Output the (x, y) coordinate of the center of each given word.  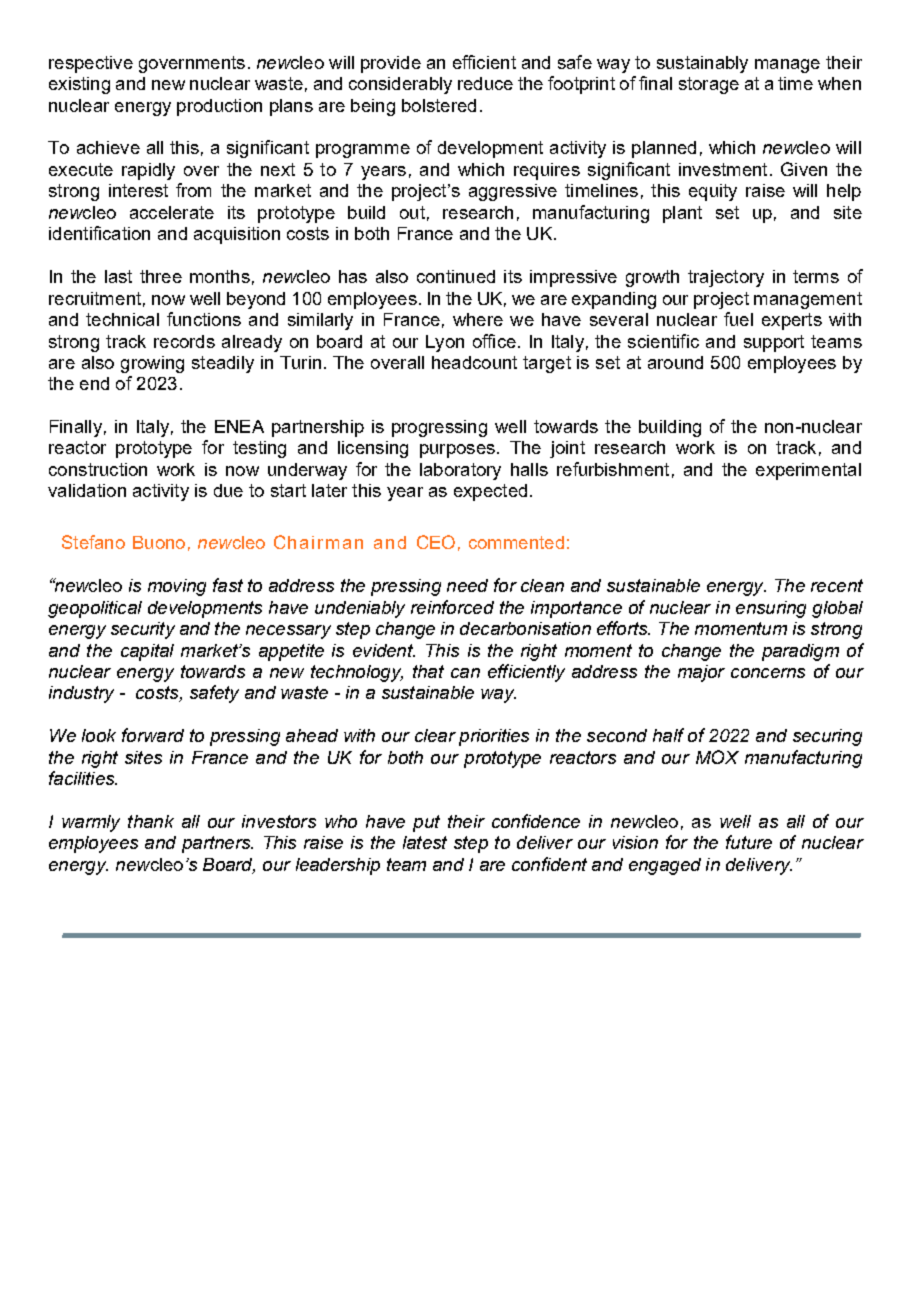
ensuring (771, 609)
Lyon (445, 343)
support (774, 343)
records (184, 341)
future (749, 842)
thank (151, 821)
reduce (485, 83)
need (467, 585)
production (219, 107)
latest (425, 842)
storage (709, 85)
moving (177, 587)
